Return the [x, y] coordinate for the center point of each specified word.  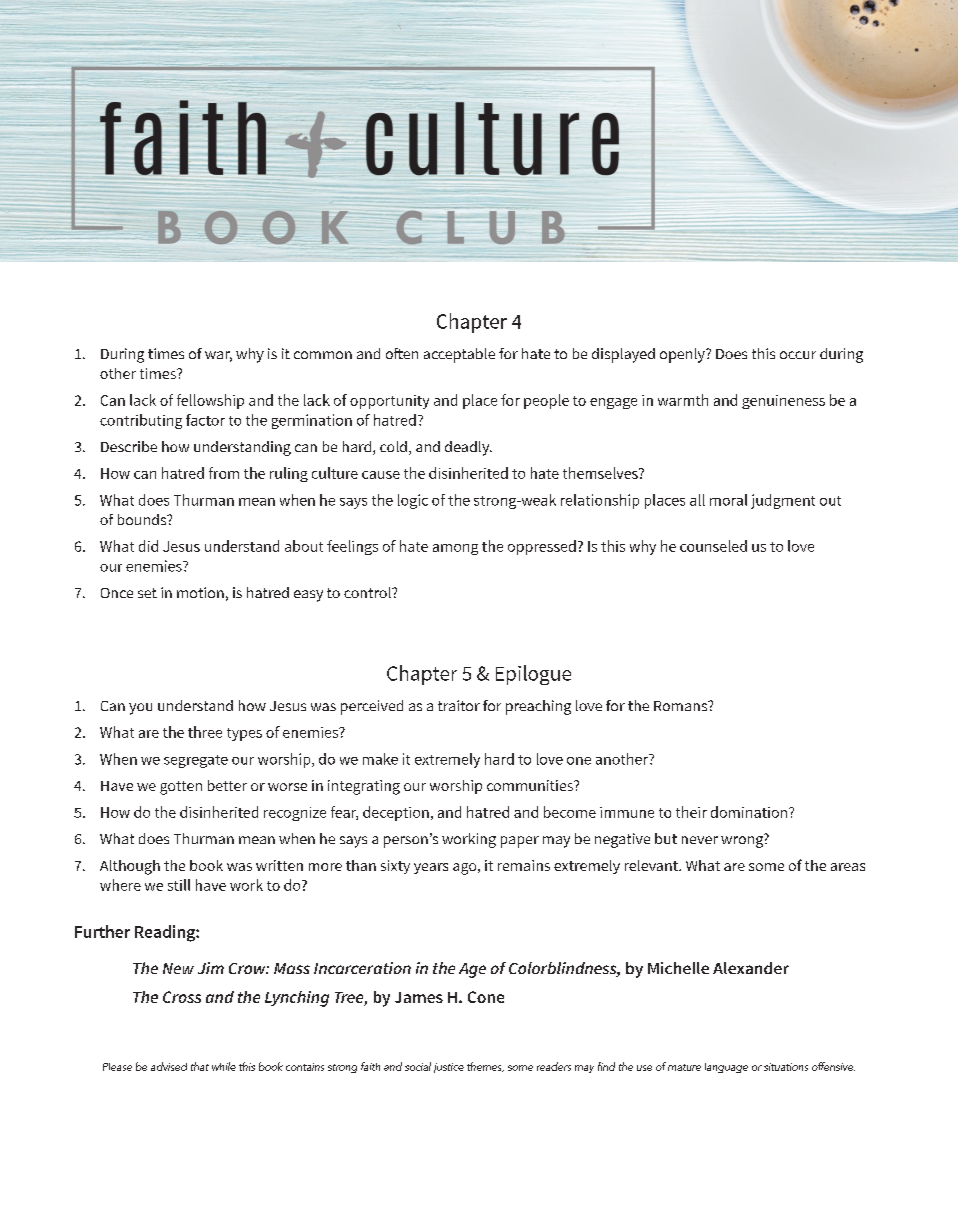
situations [786, 1067]
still [179, 885]
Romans [682, 706]
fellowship [210, 401]
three [205, 732]
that [200, 1066]
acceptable [459, 355]
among [455, 549]
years [431, 868]
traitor [459, 705]
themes [485, 1067]
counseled [713, 546]
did [148, 546]
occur [798, 355]
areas [848, 867]
